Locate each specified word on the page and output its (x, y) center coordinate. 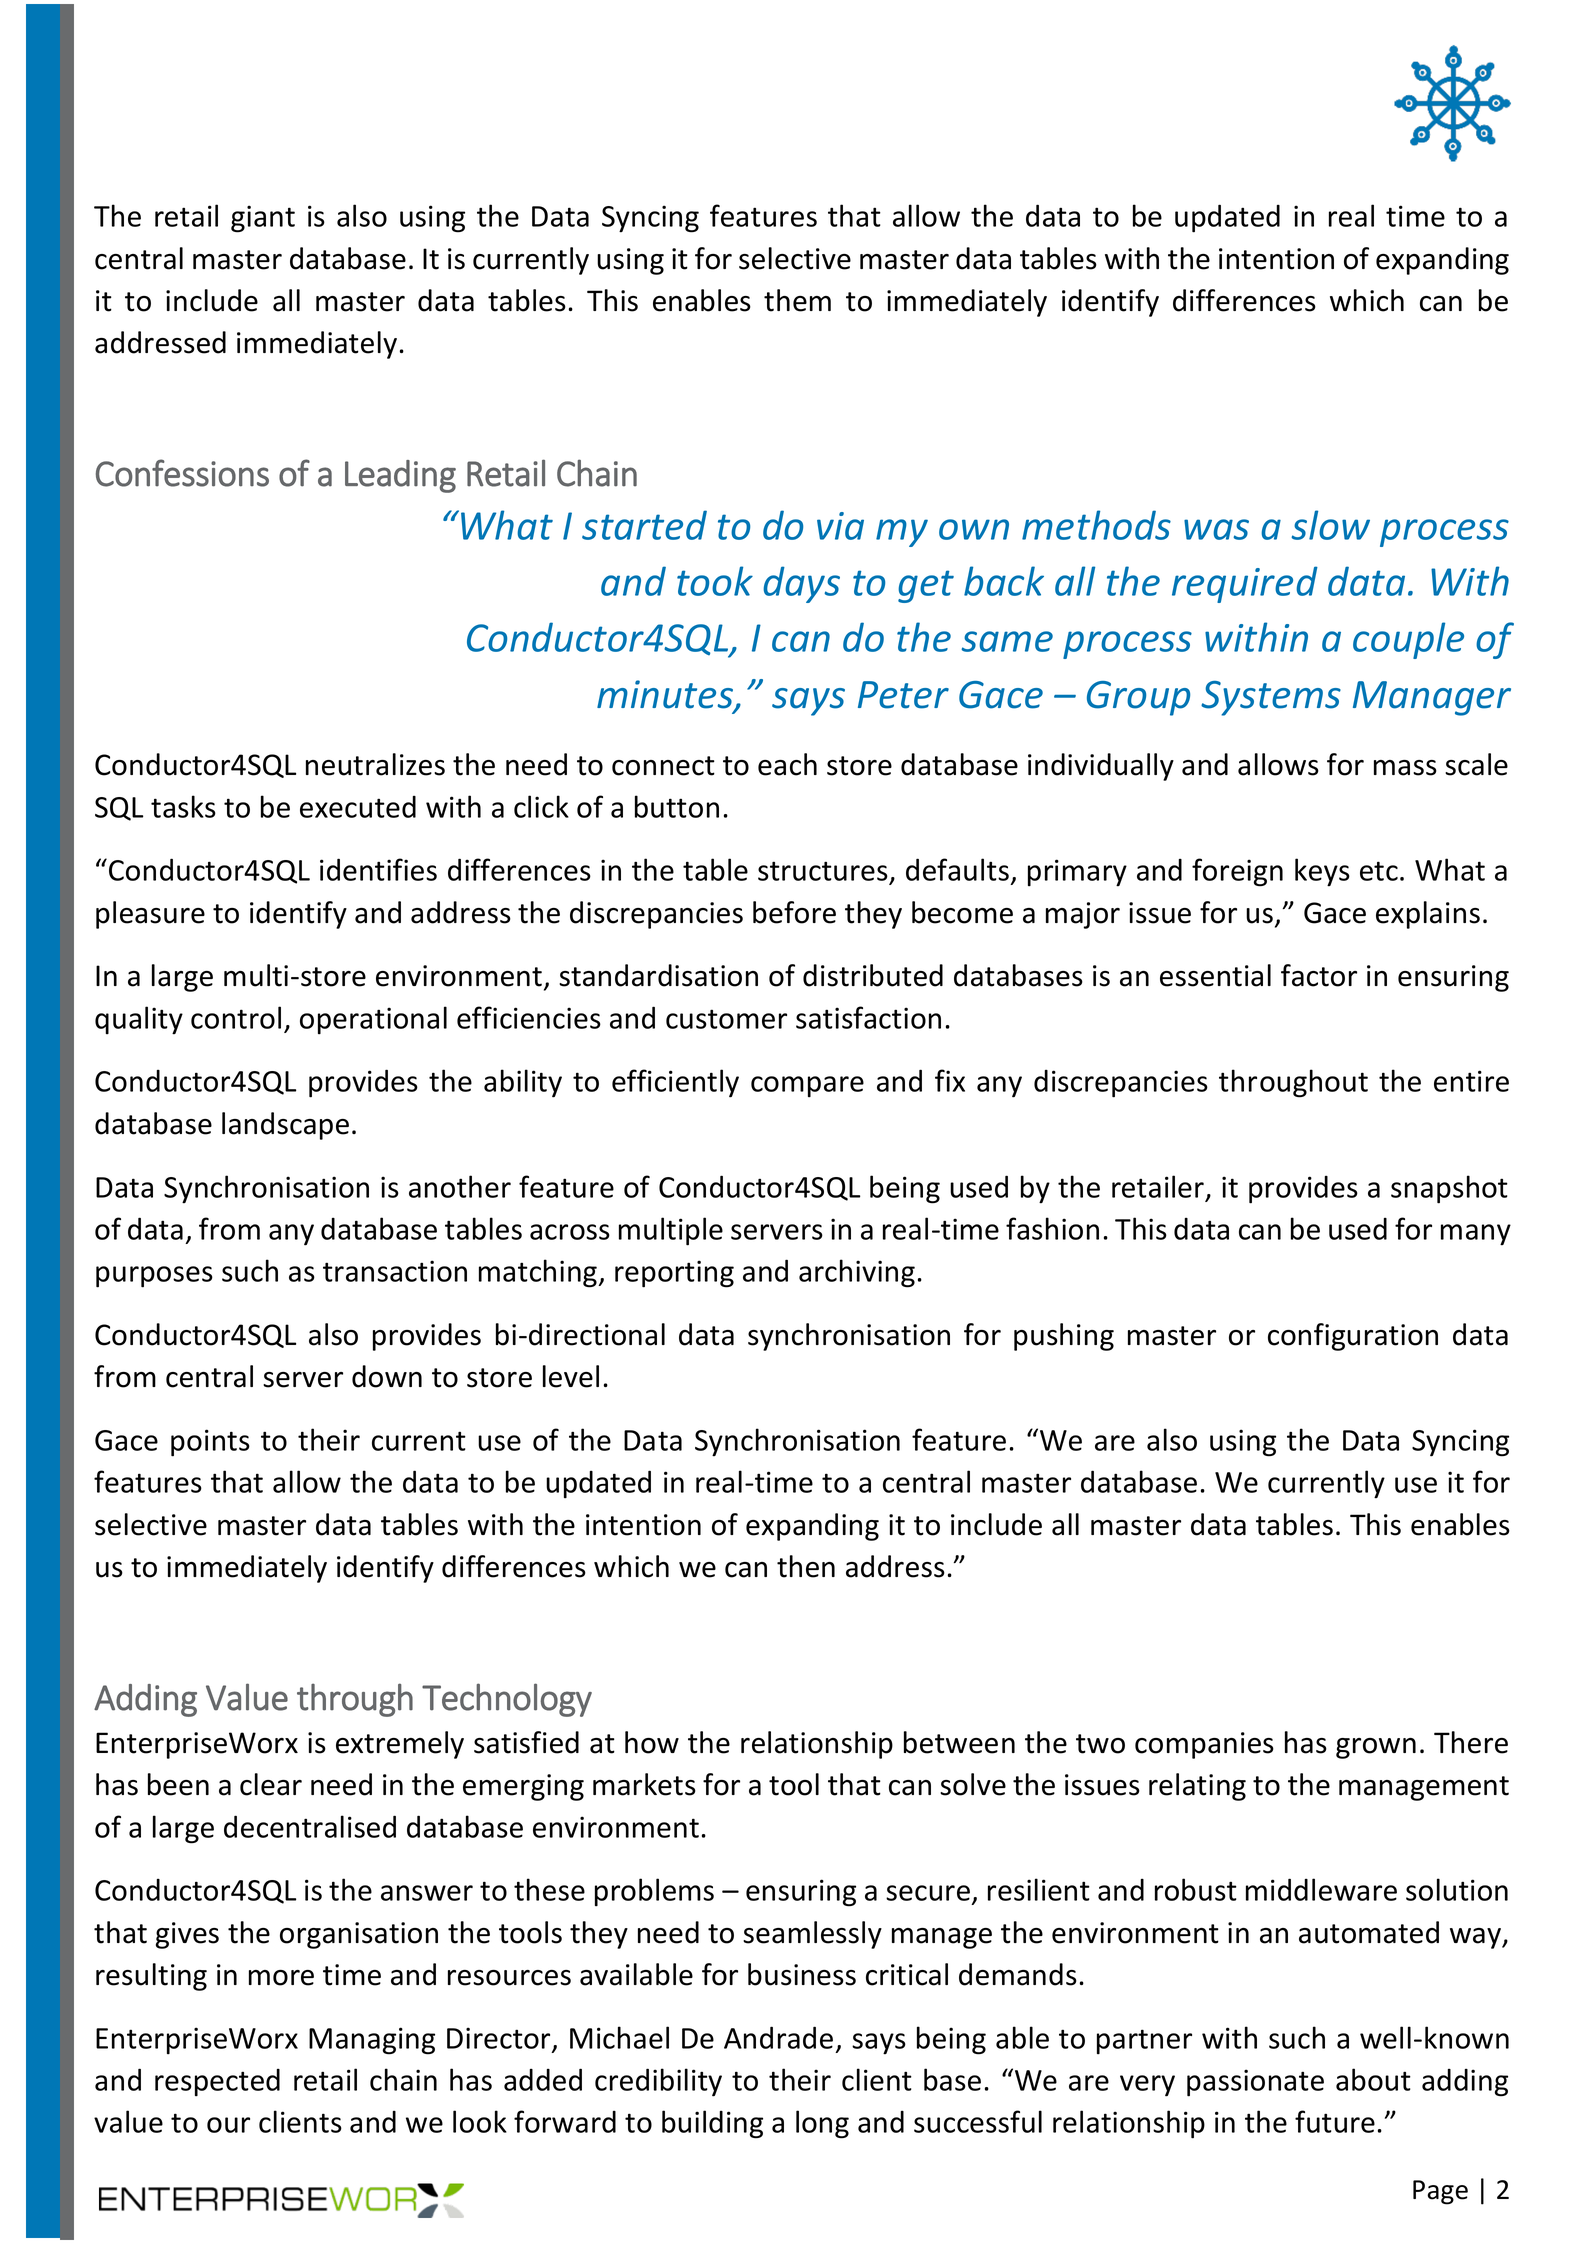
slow (1330, 525)
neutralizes (375, 764)
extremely (400, 1745)
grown (1376, 1748)
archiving (857, 1273)
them (797, 300)
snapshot (1449, 1189)
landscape (285, 1126)
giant (263, 219)
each (787, 764)
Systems (1271, 698)
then (806, 1566)
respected (217, 2082)
